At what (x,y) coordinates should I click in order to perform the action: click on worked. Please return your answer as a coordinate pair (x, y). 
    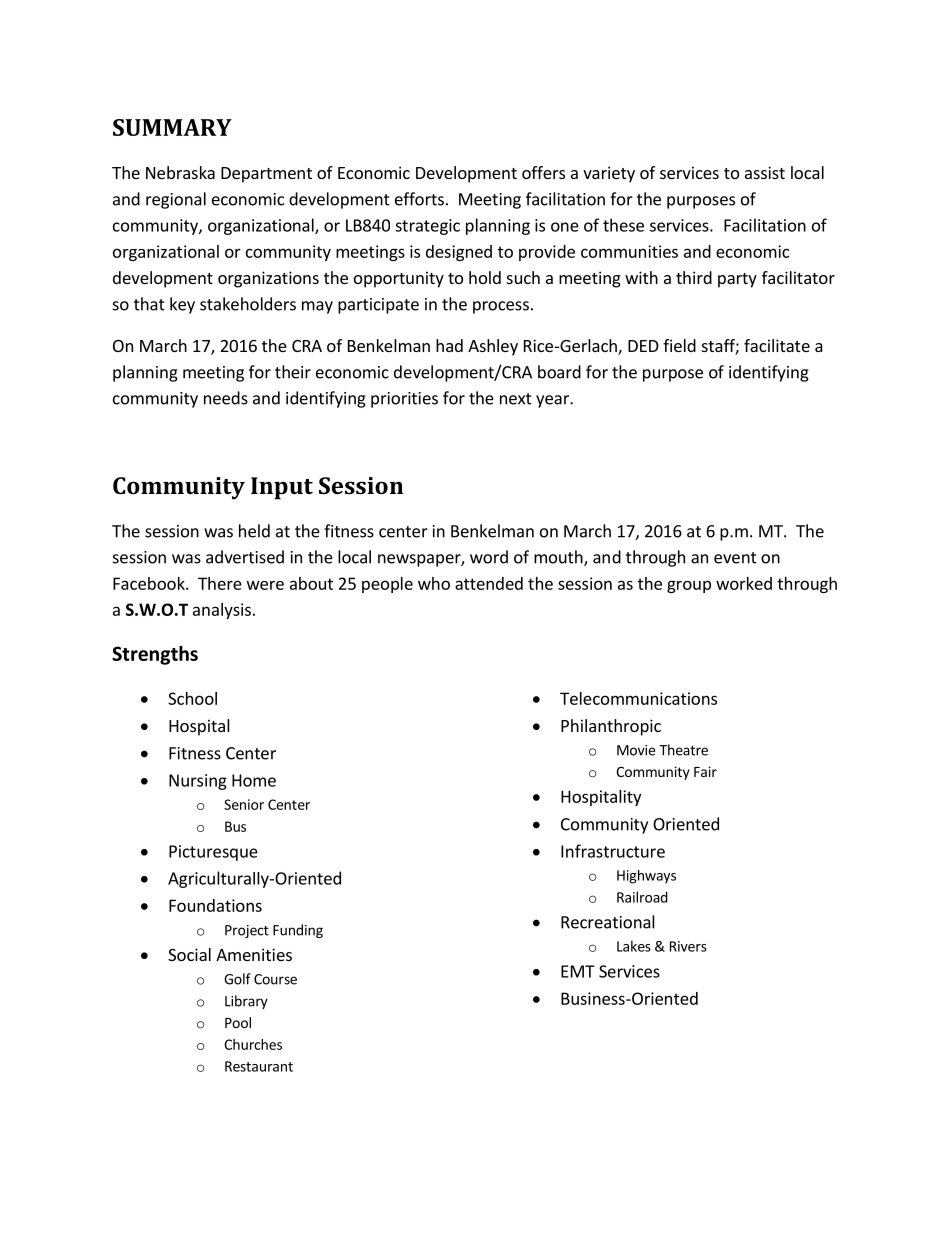
    Looking at the image, I should click on (744, 583).
